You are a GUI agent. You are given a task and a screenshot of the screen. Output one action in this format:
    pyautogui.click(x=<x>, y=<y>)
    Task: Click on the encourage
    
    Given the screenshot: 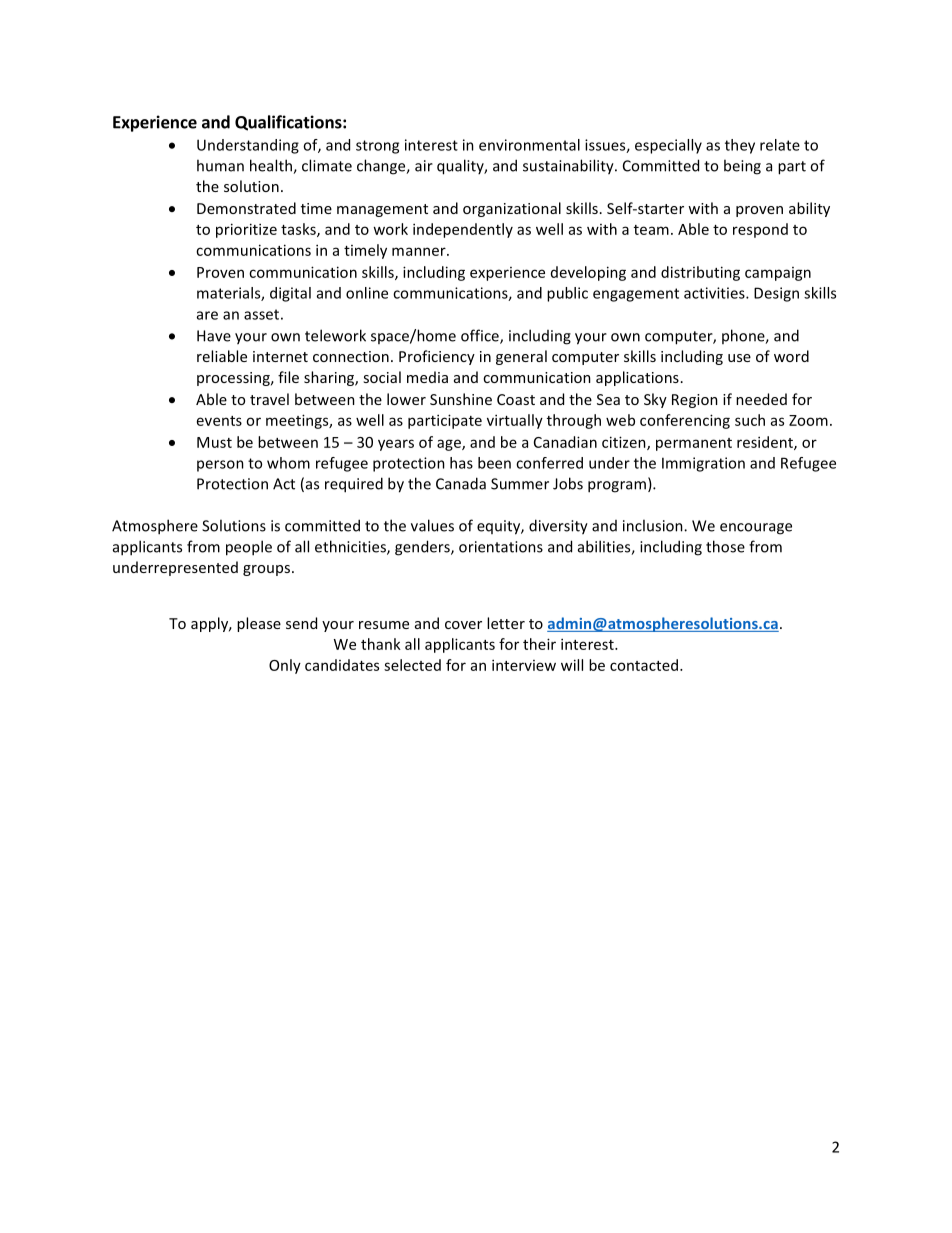 What is the action you would take?
    pyautogui.click(x=756, y=529)
